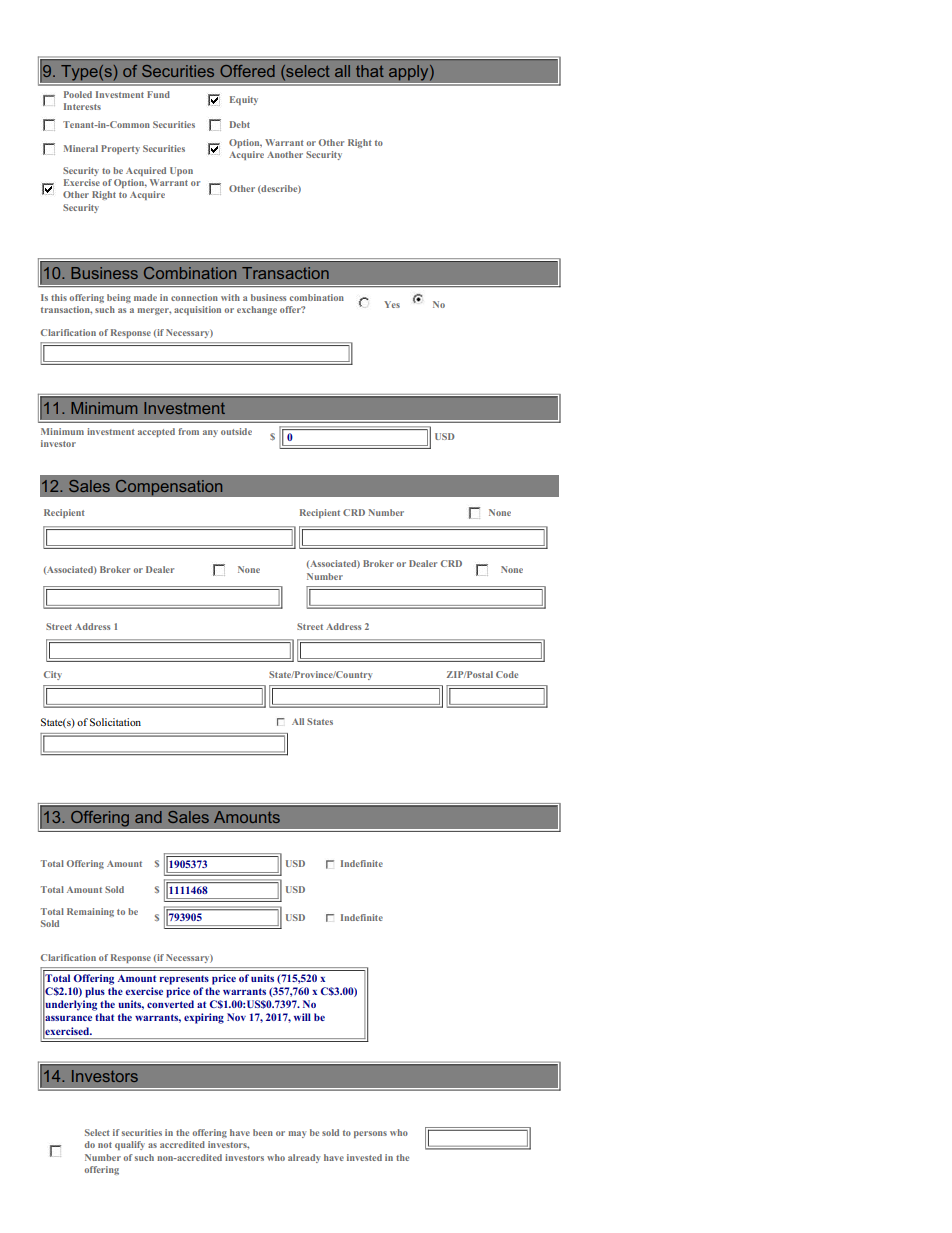  I want to click on persons, so click(370, 1134).
